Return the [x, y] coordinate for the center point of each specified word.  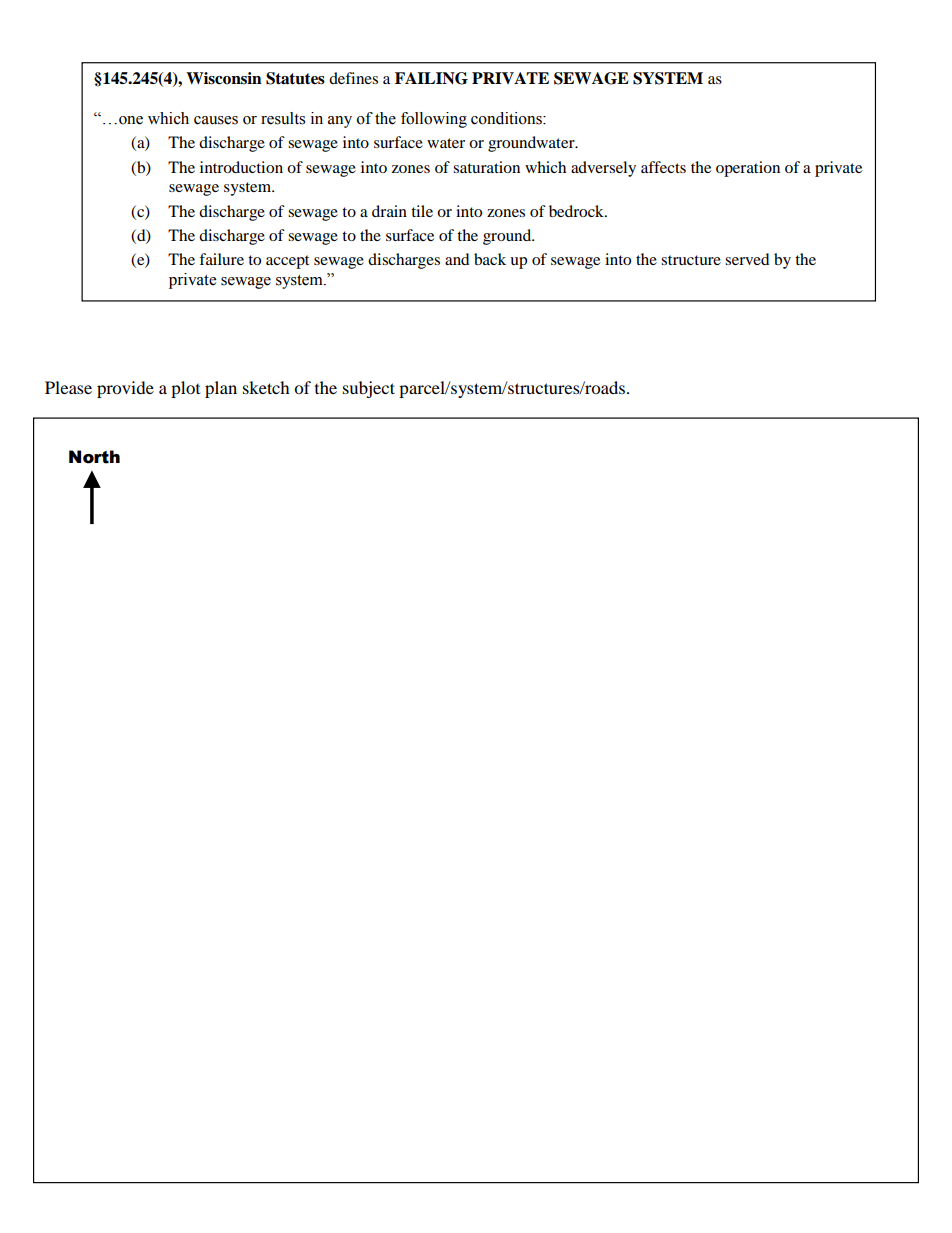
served [747, 259]
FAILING [431, 78]
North [94, 457]
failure [221, 259]
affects [663, 167]
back [490, 259]
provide [125, 389]
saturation [486, 167]
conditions [507, 118]
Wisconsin [224, 78]
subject [369, 389]
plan [221, 389]
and [457, 259]
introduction [241, 167]
